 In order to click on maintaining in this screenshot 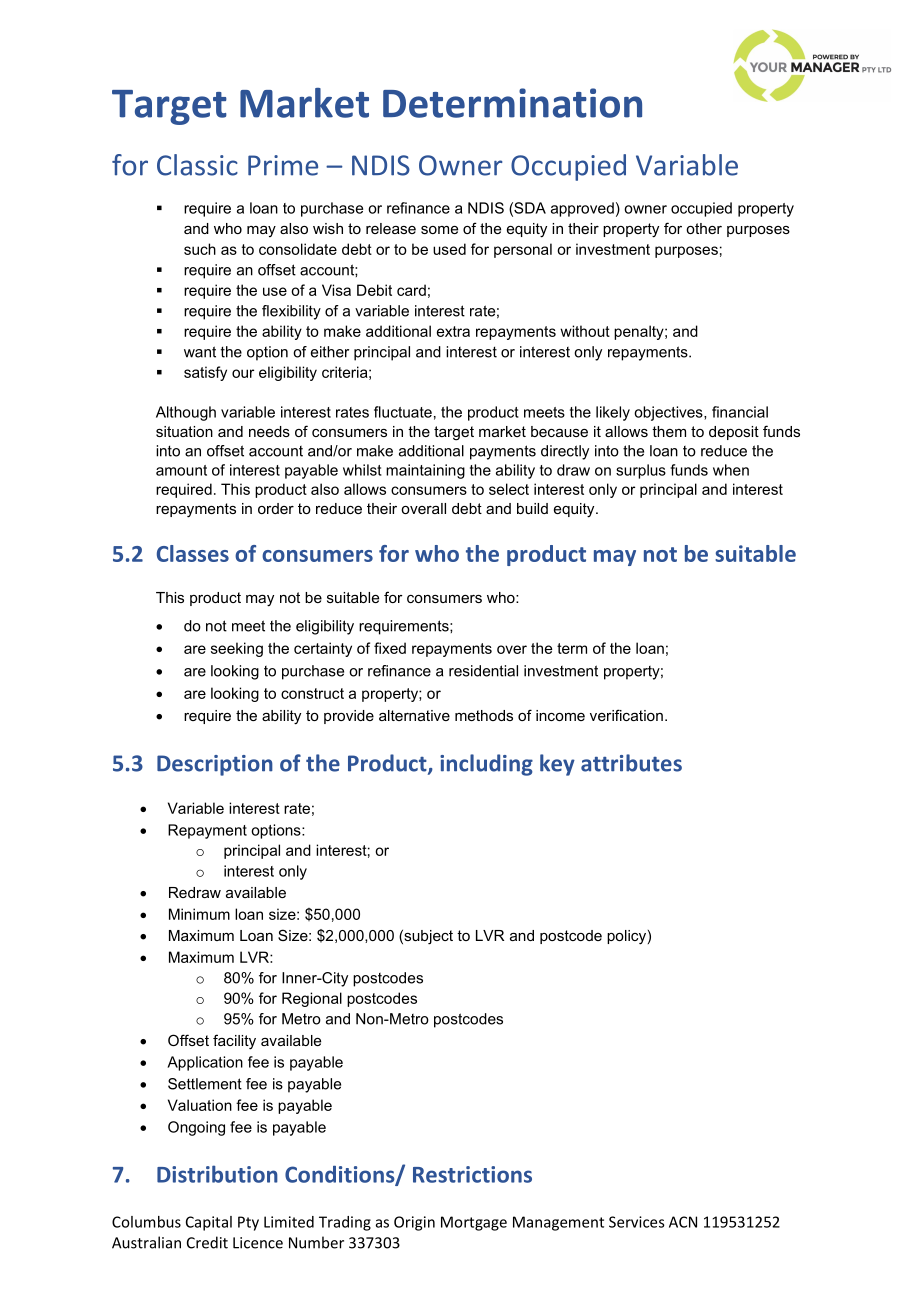, I will do `click(425, 471)`.
